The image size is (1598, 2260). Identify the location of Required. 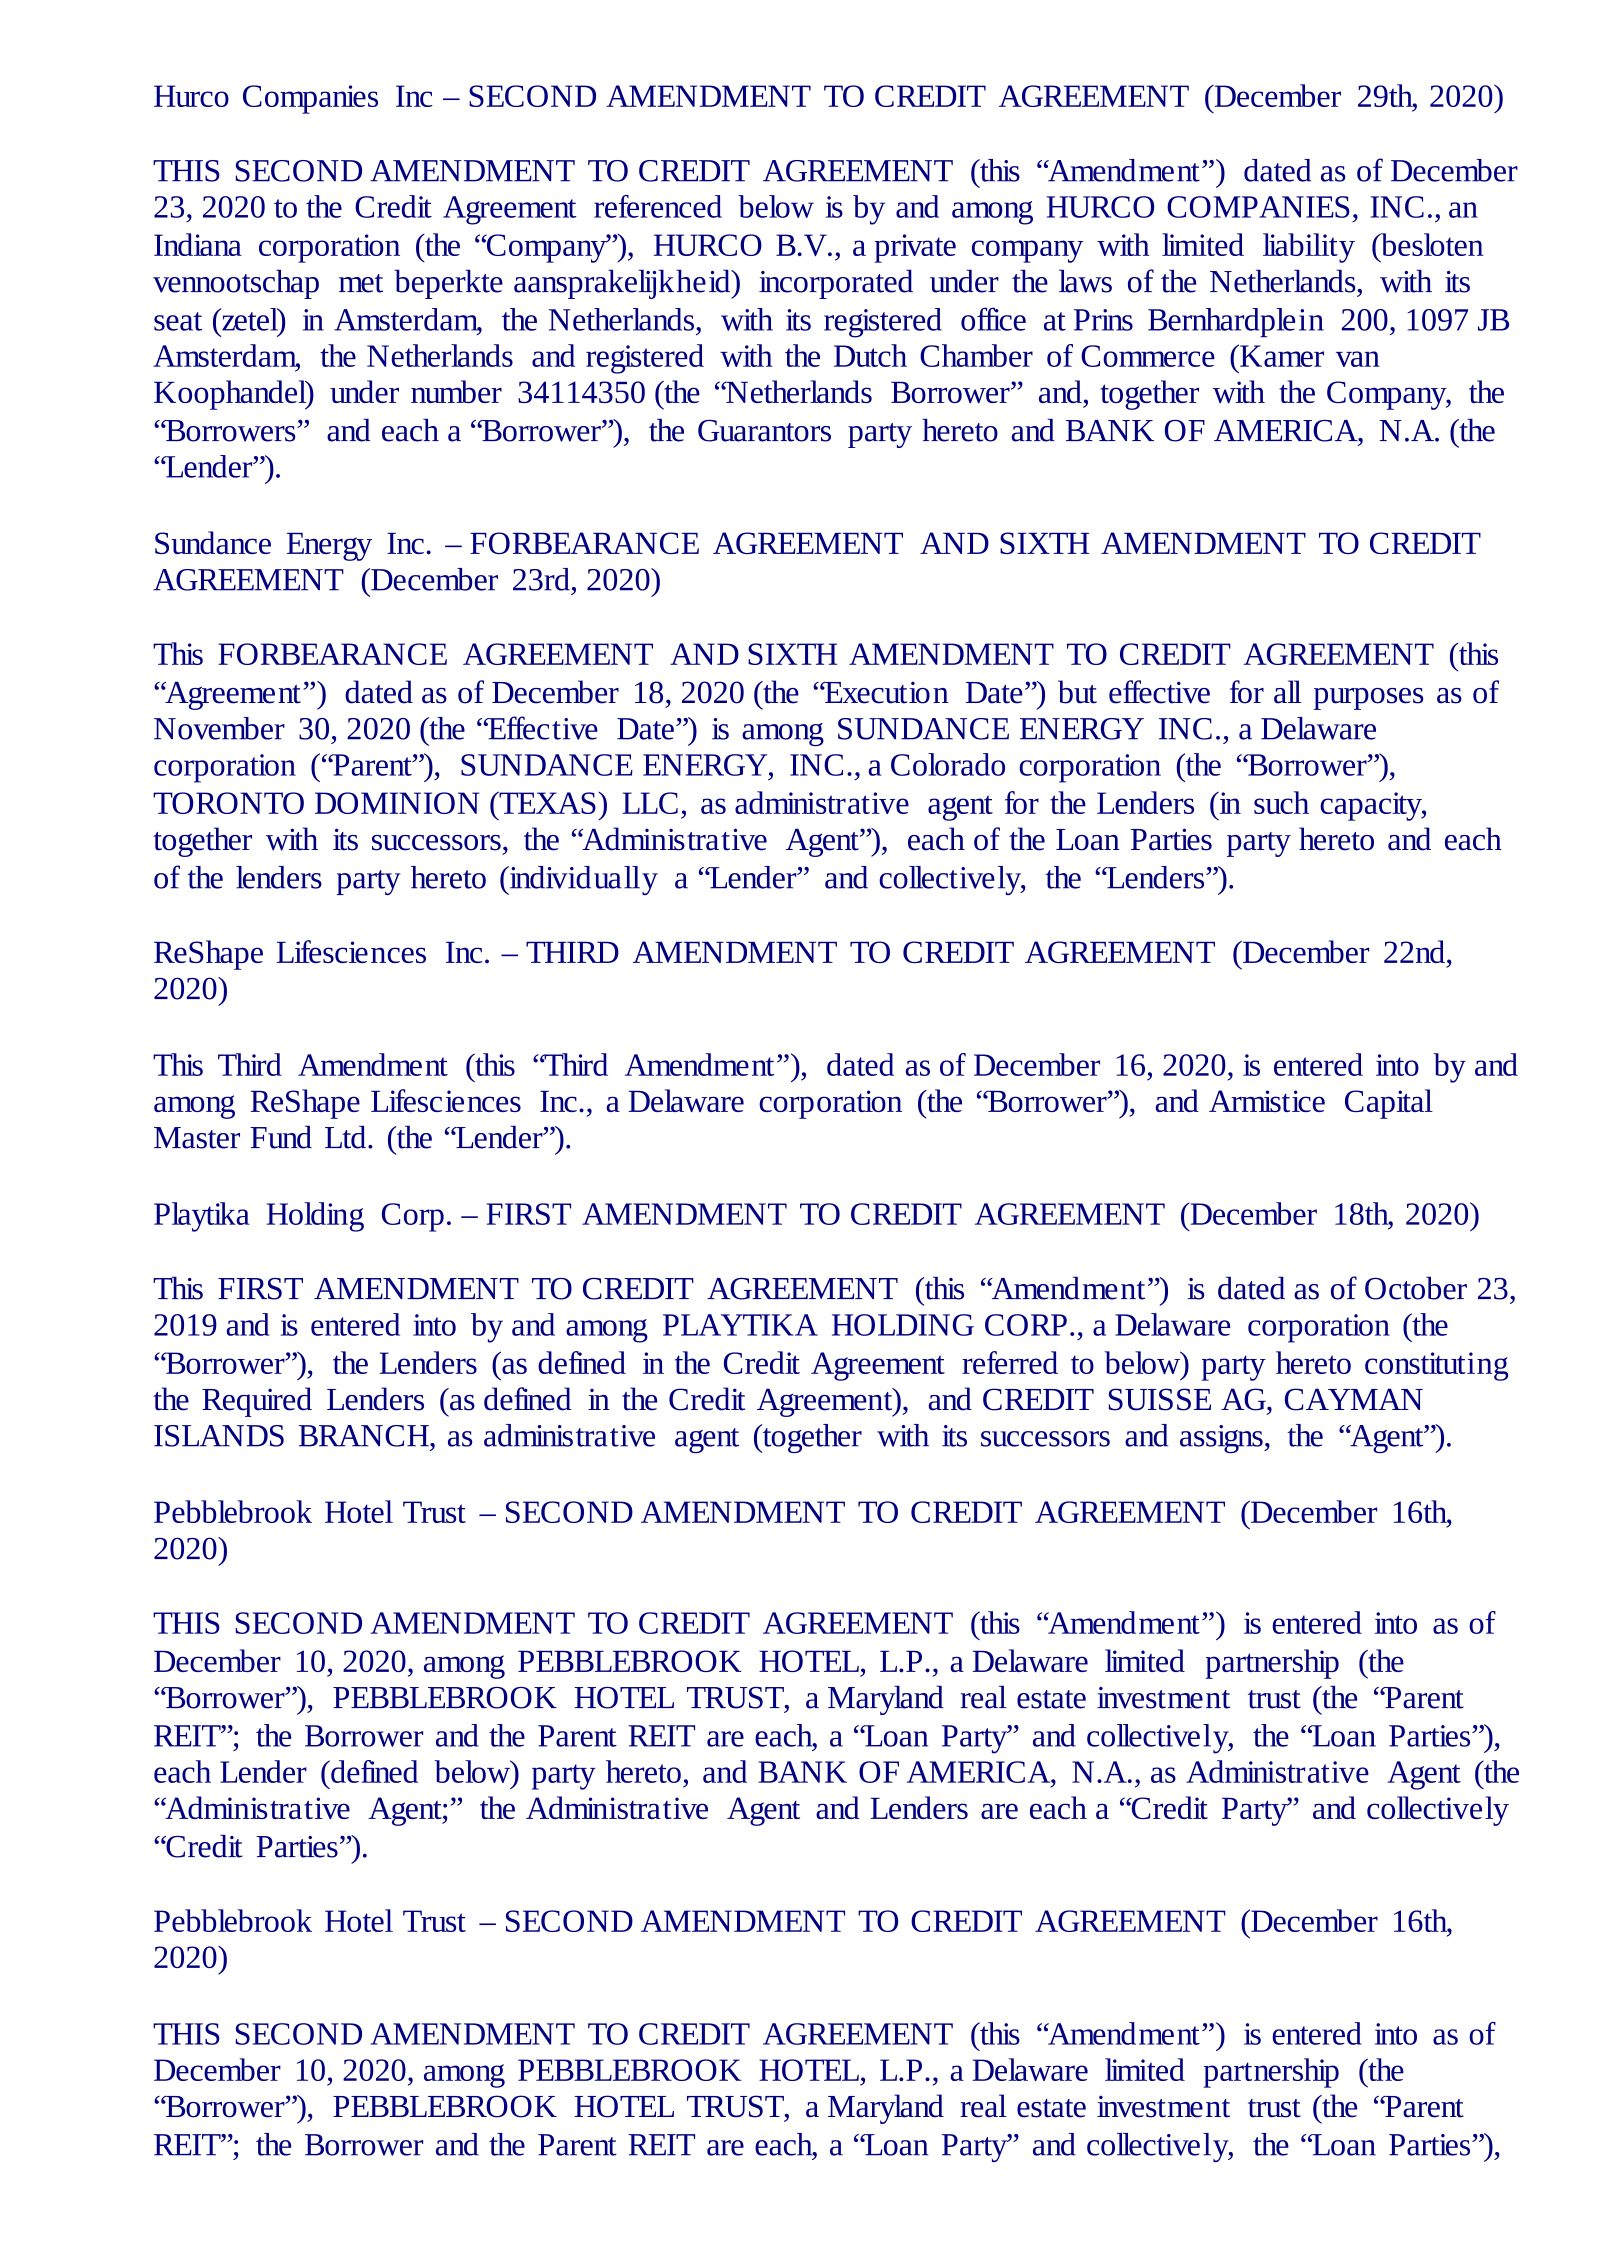
(257, 1402).
